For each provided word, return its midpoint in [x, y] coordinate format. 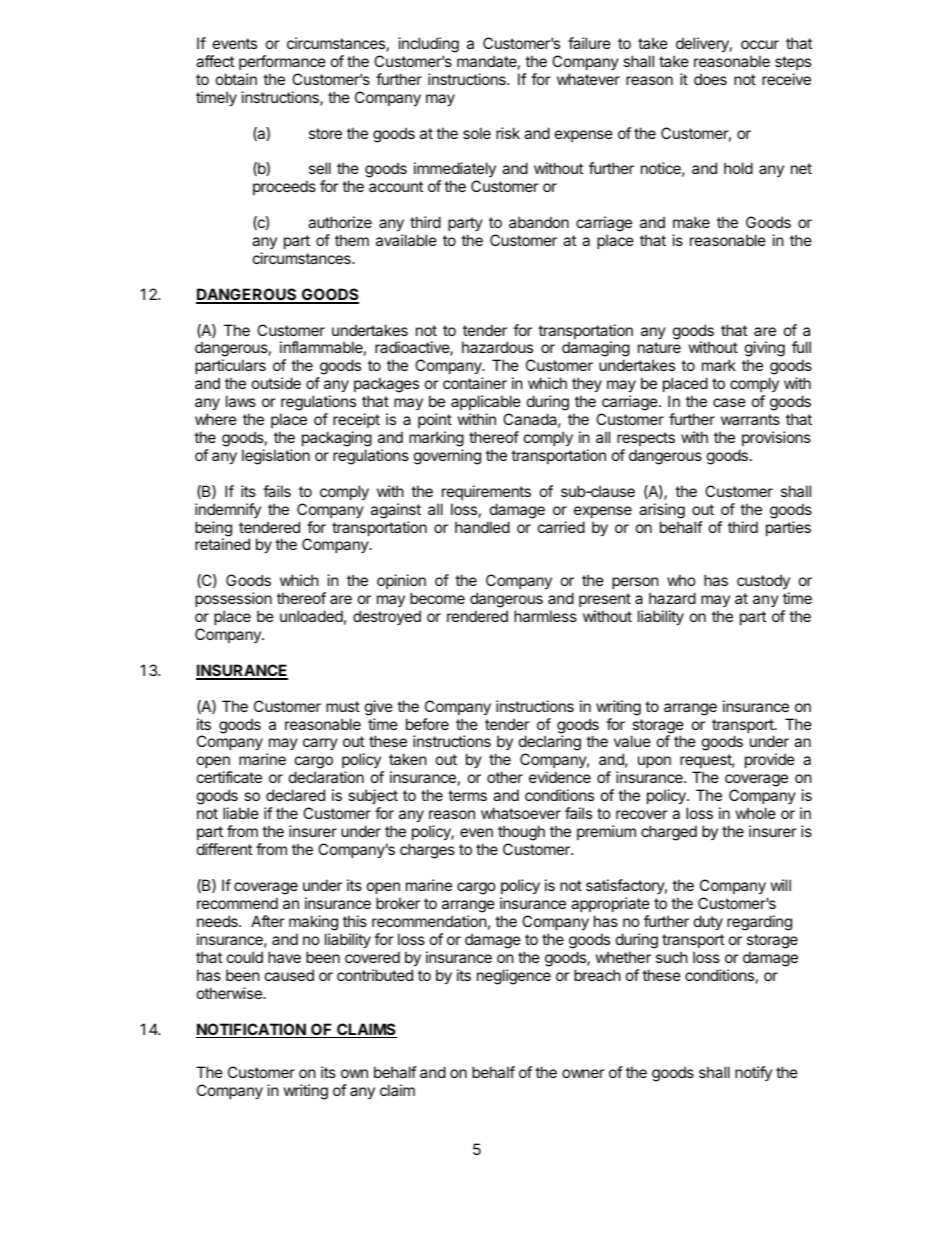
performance [282, 62]
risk [508, 133]
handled [482, 527]
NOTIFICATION [252, 1030]
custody [763, 581]
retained [222, 544]
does [710, 79]
